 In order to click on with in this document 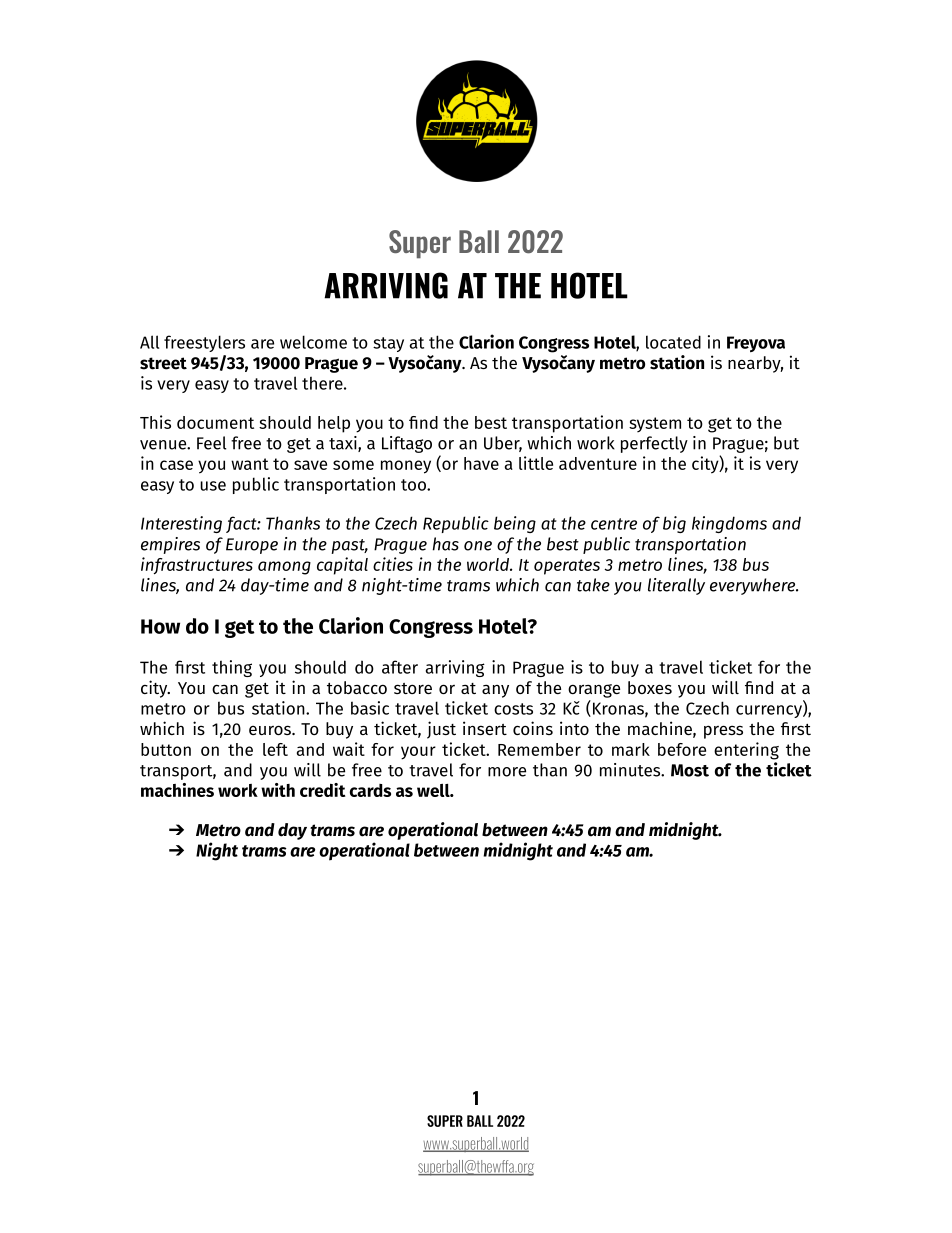, I will do `click(278, 790)`.
